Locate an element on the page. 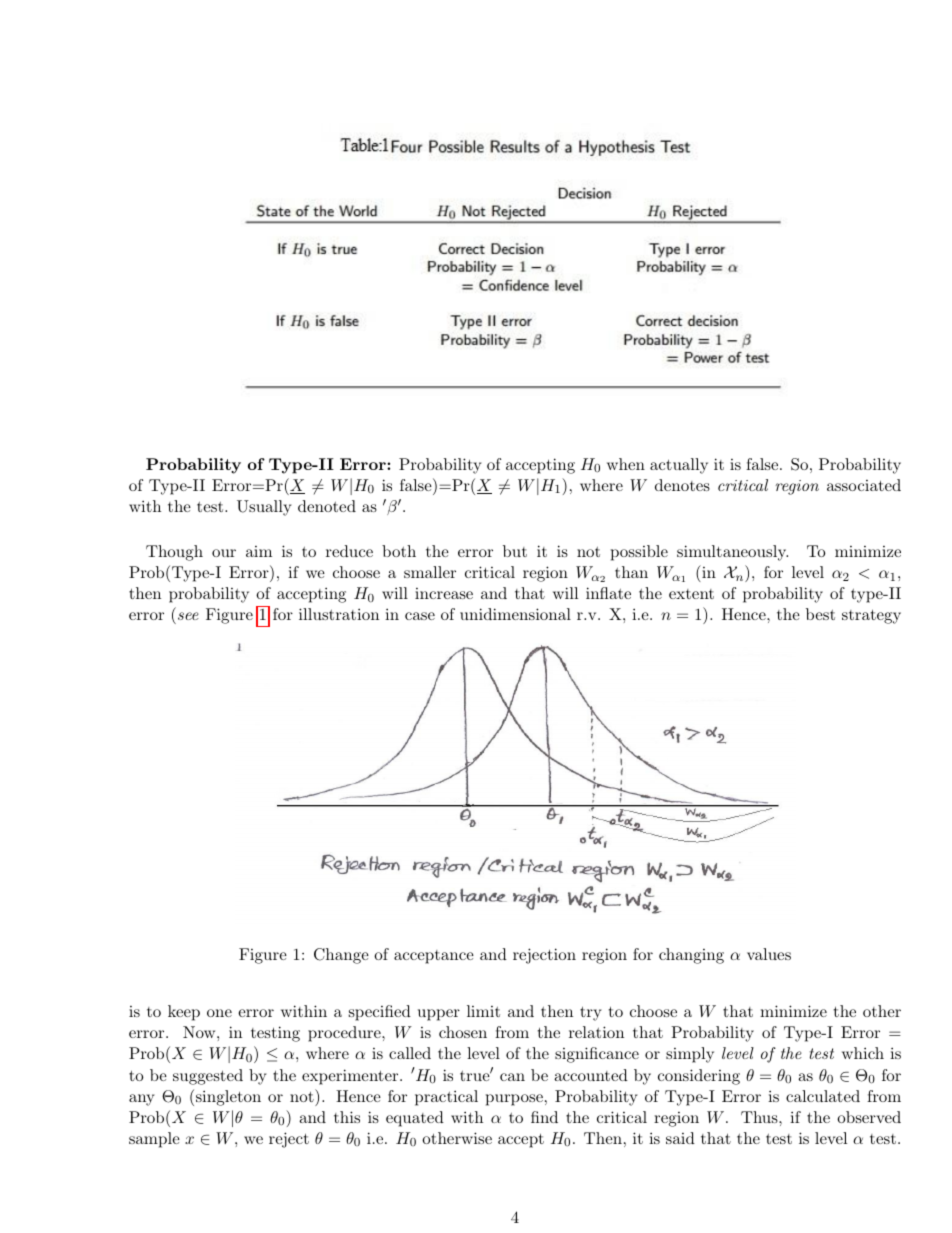 The height and width of the page is (1233, 952). singleton is located at coordinates (228, 1098).
